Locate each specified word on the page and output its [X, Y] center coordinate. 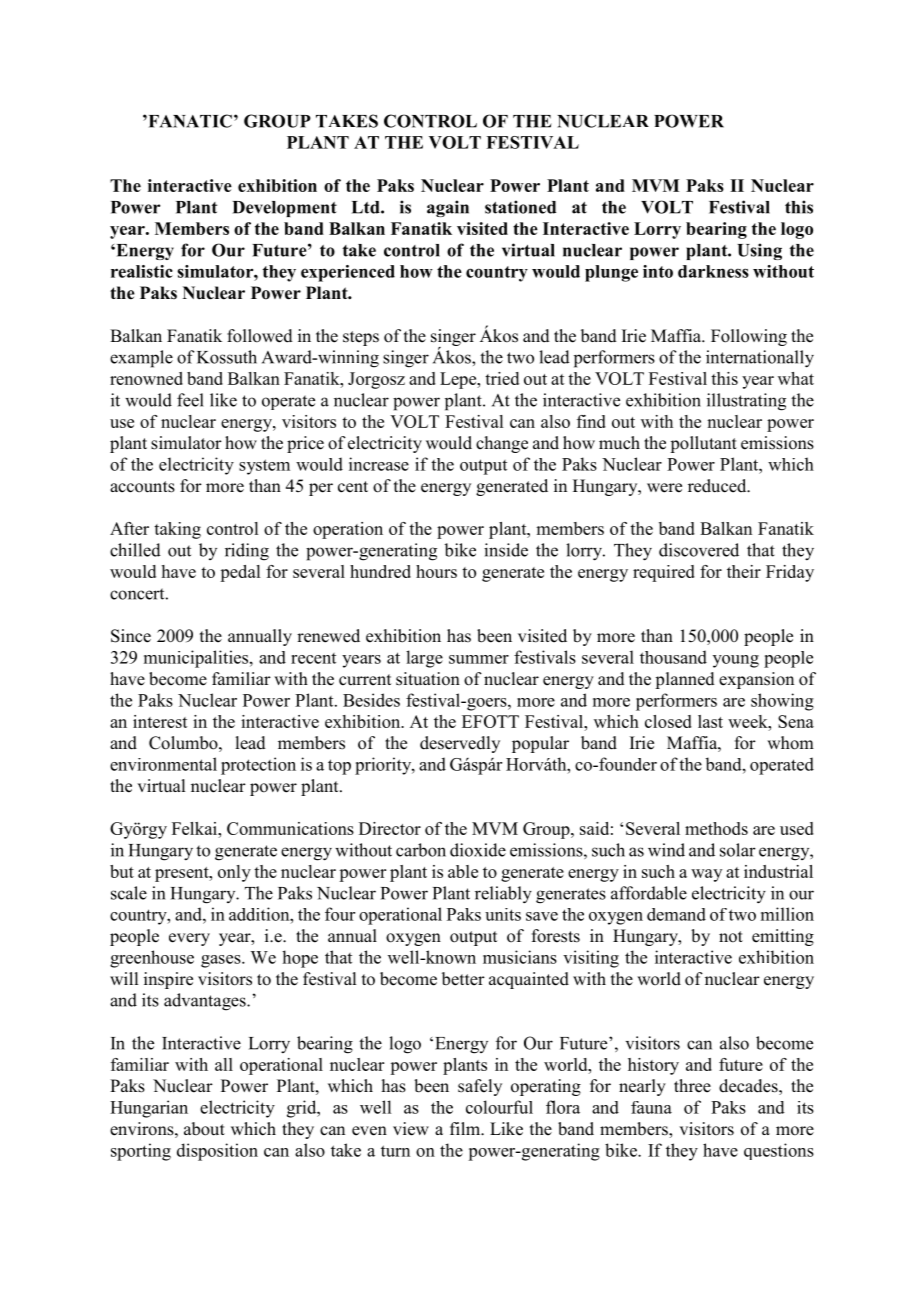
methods [716, 828]
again [448, 208]
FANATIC [189, 121]
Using [759, 251]
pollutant [703, 444]
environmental [163, 764]
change [502, 444]
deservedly [460, 744]
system [264, 467]
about [204, 1129]
